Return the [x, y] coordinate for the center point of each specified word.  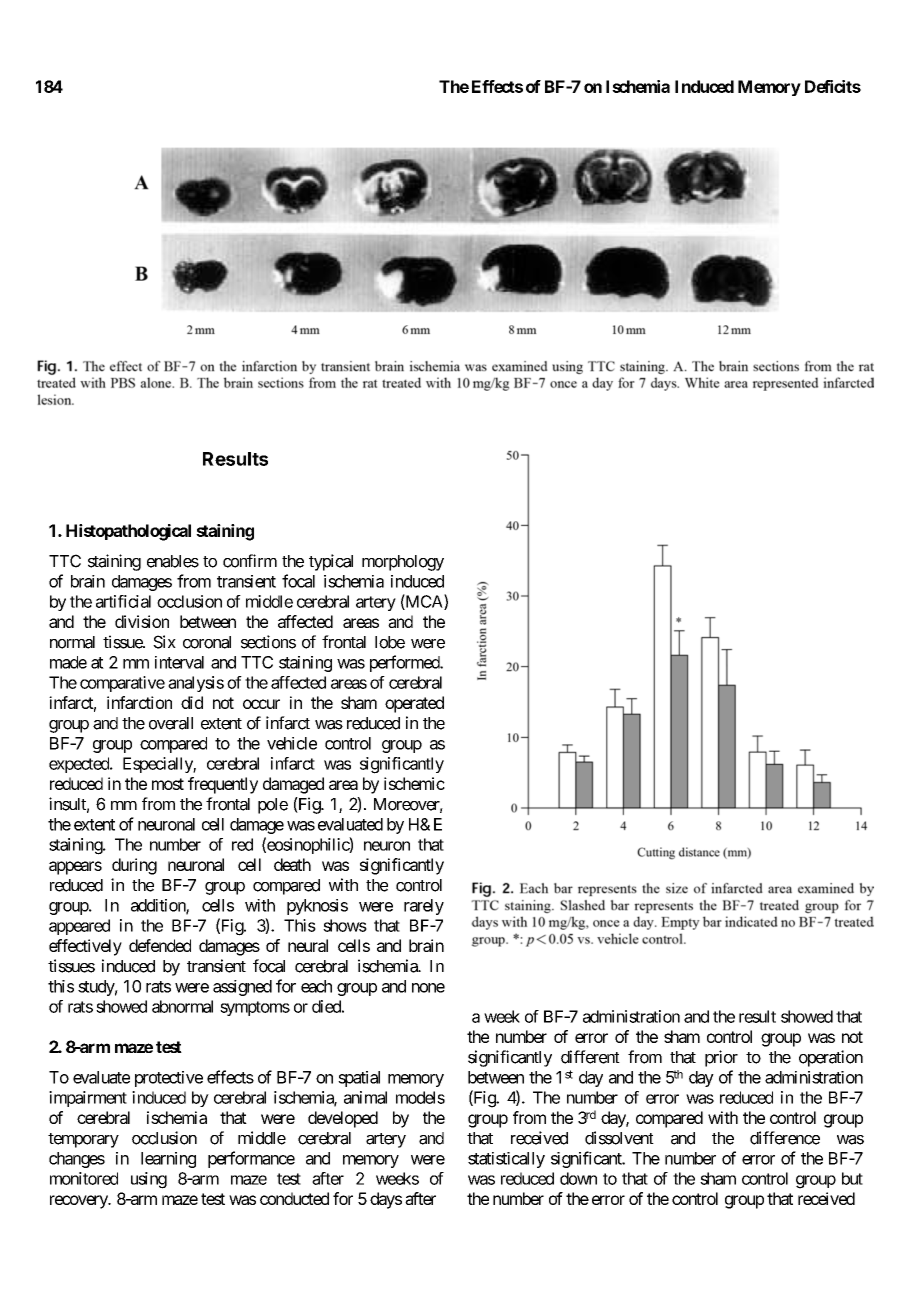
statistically [506, 1160]
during [134, 866]
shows [345, 925]
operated [414, 704]
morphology [403, 563]
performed [405, 663]
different [590, 1057]
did [192, 702]
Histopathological [128, 532]
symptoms [255, 1008]
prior [721, 1058]
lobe [390, 642]
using [149, 1180]
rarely [424, 907]
